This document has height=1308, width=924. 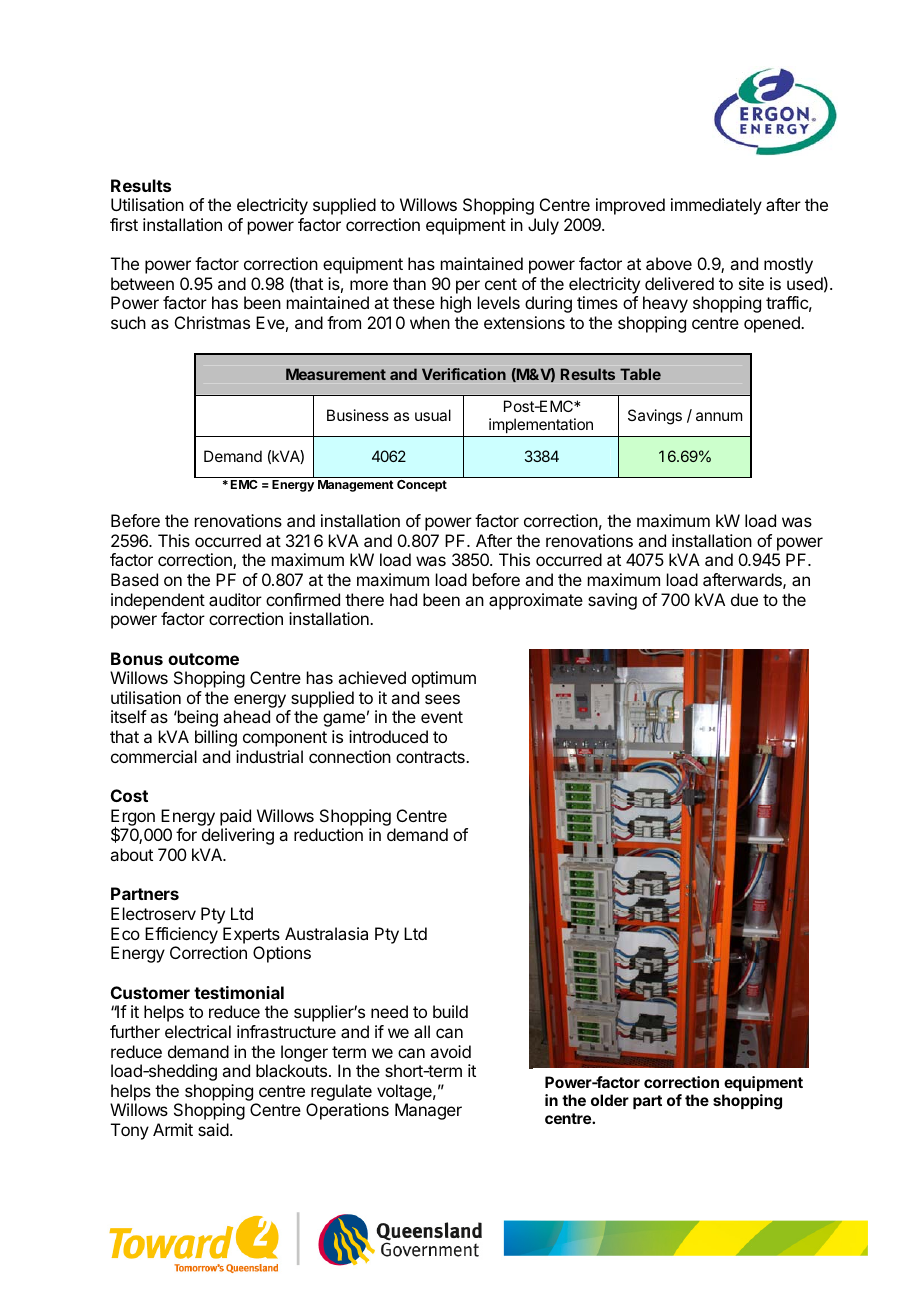 I want to click on usual, so click(x=433, y=415).
